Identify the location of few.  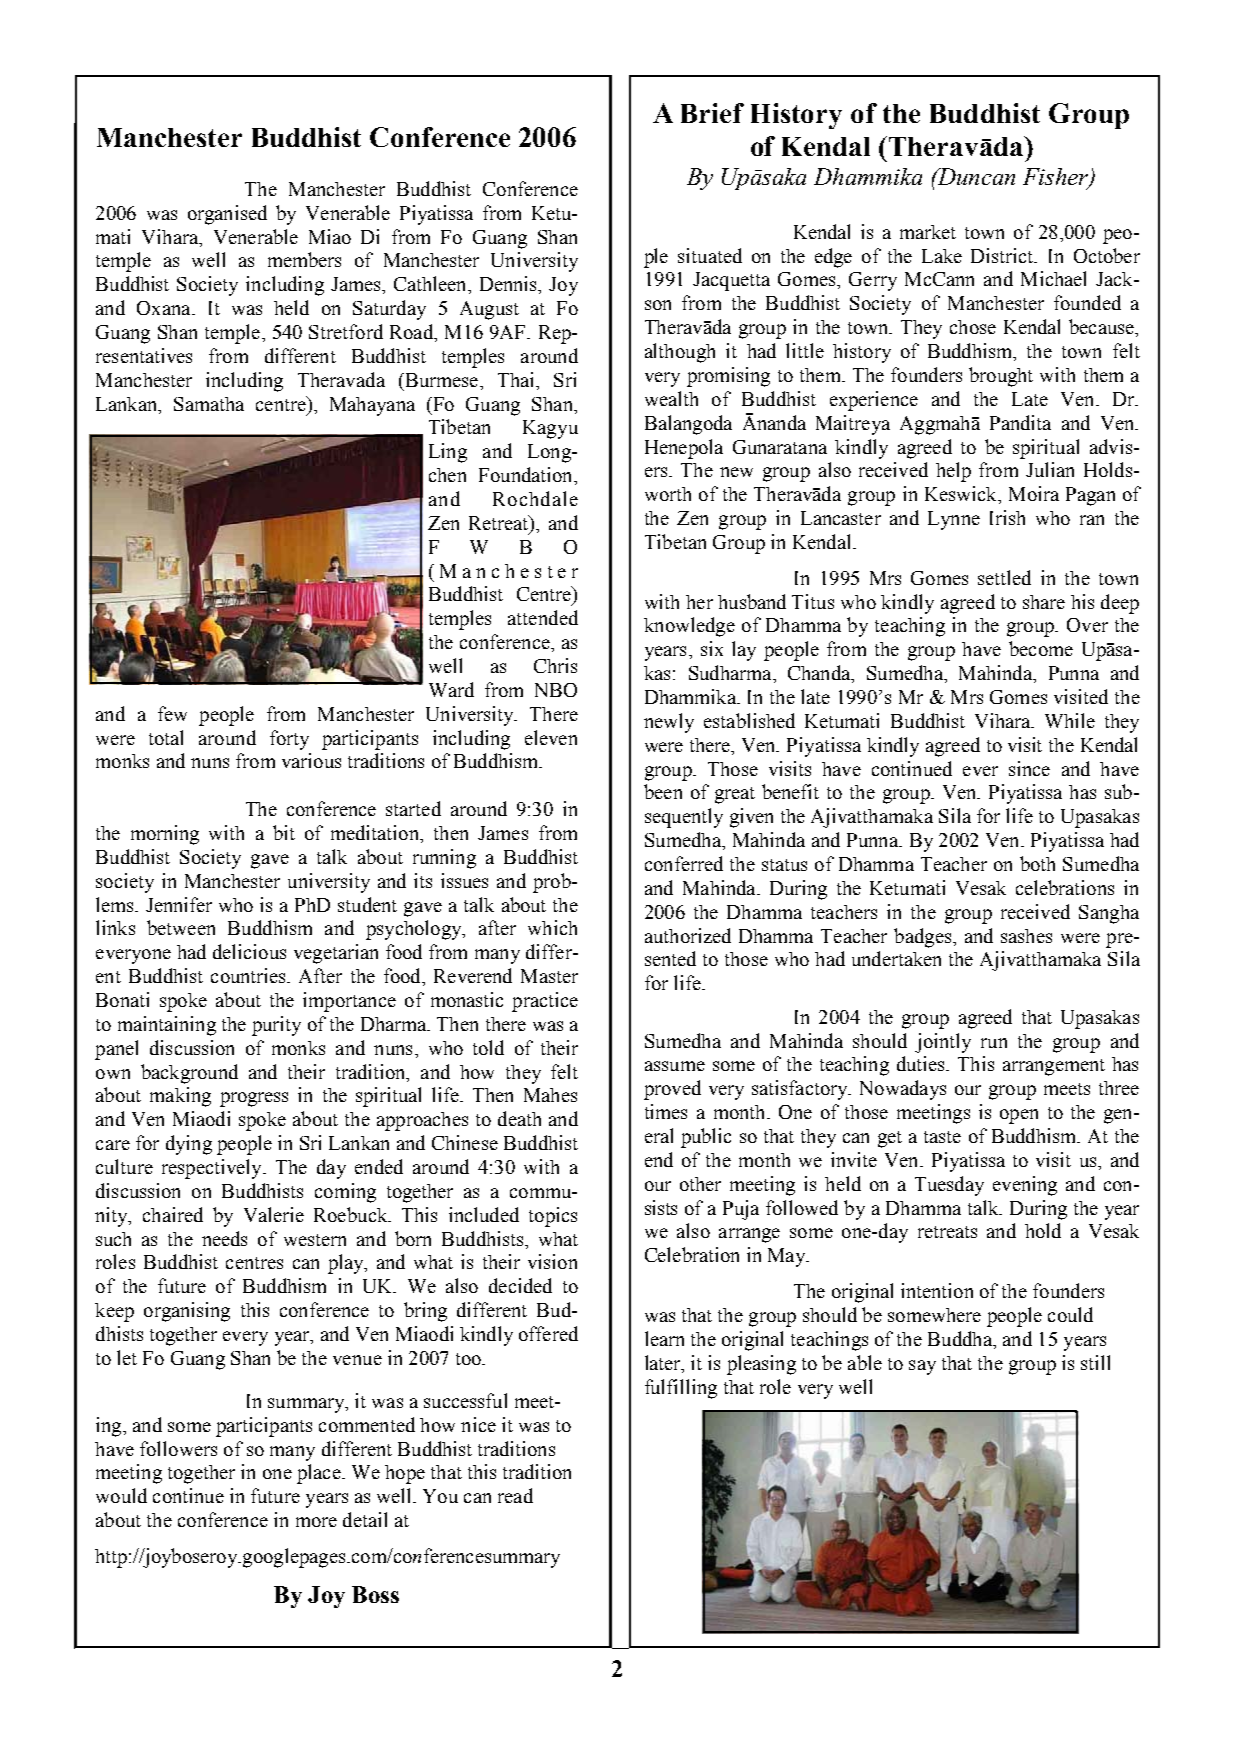
(172, 713).
